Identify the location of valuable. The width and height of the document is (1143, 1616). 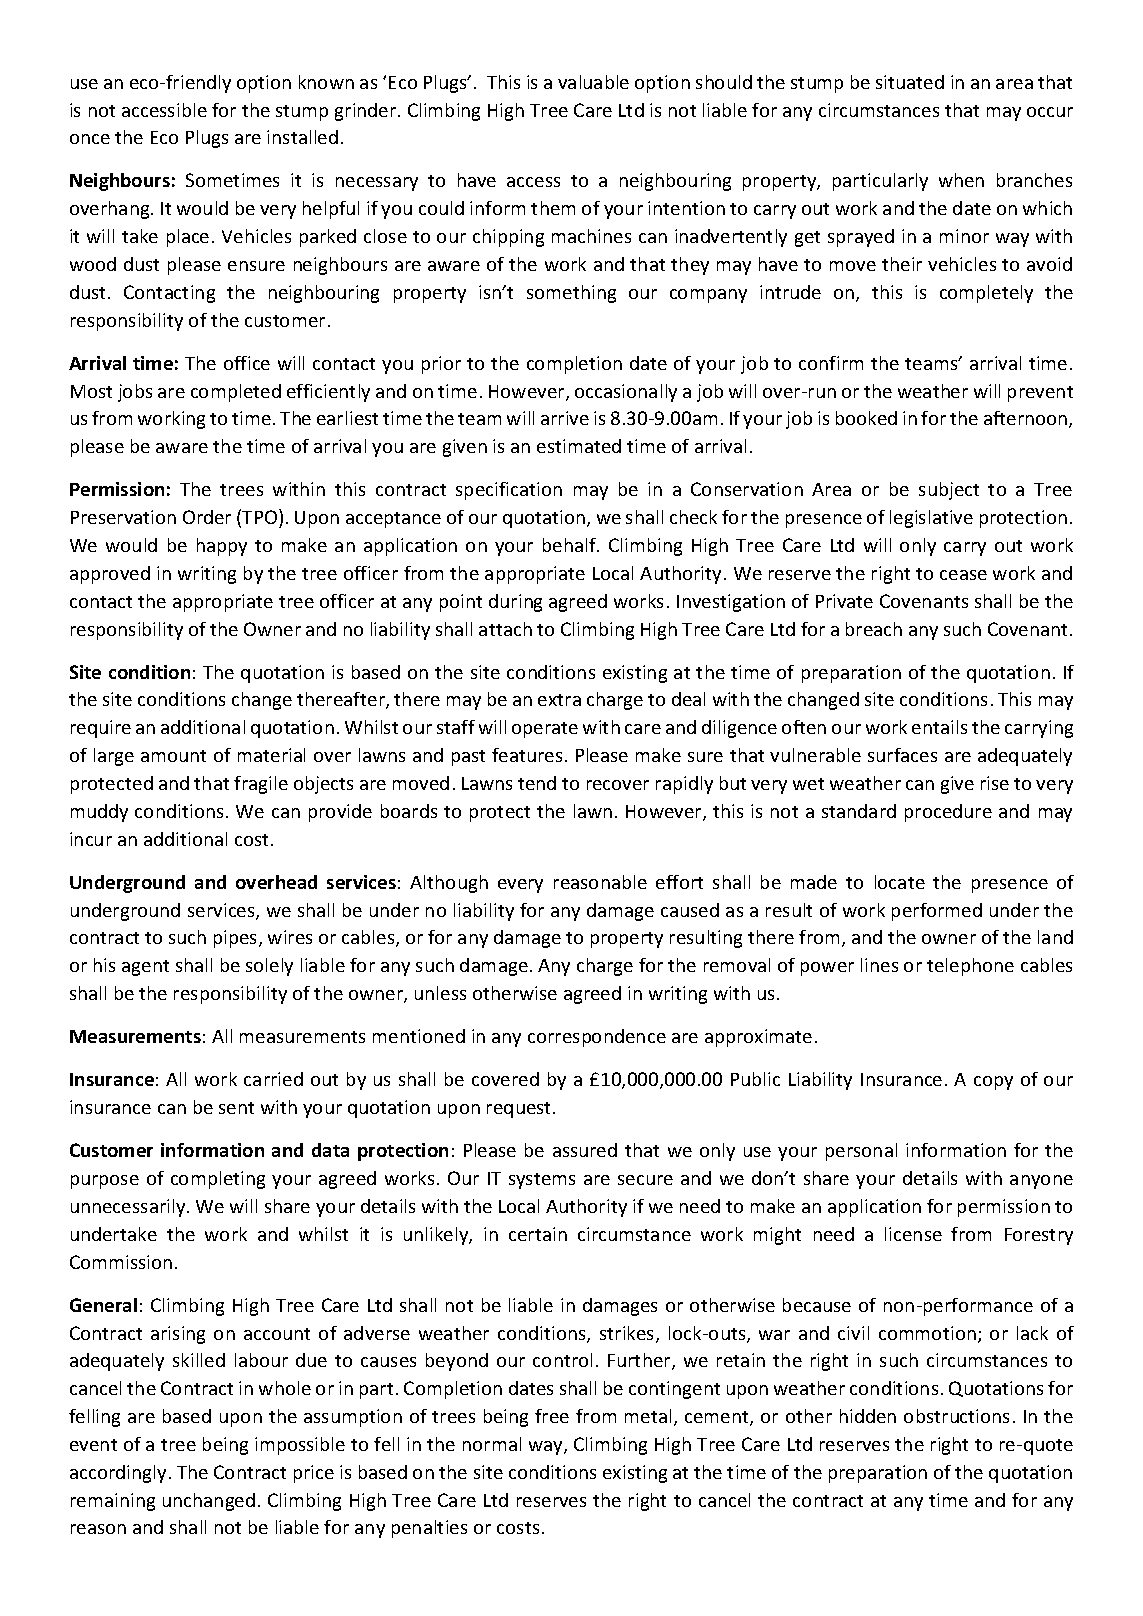
(593, 82).
